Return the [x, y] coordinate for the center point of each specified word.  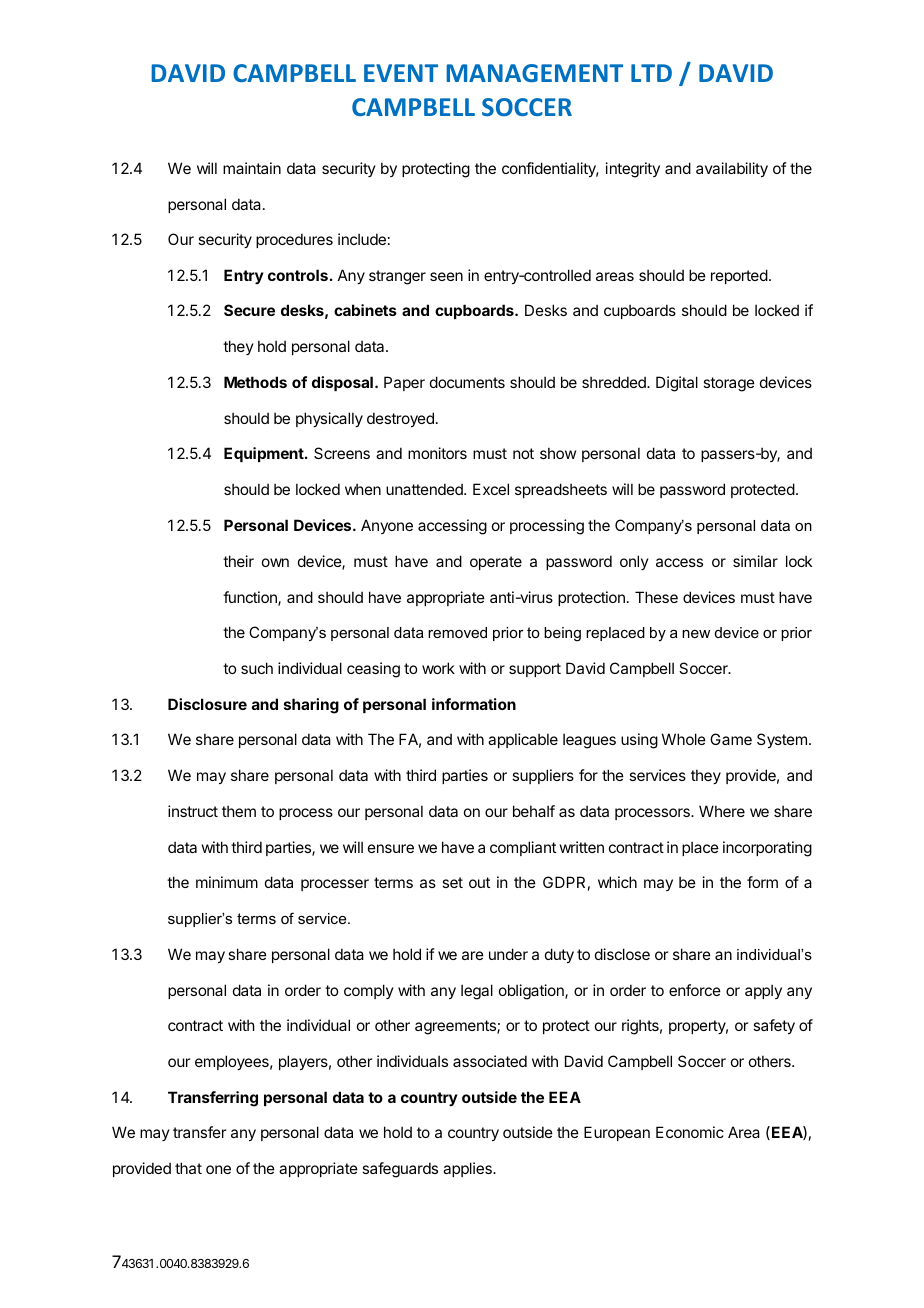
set [452, 882]
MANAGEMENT [534, 73]
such [257, 668]
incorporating [767, 849]
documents [467, 382]
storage [729, 384]
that [188, 1168]
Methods [255, 382]
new [696, 634]
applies [468, 1169]
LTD [651, 73]
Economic [690, 1132]
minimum [227, 882]
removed [457, 632]
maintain [252, 168]
